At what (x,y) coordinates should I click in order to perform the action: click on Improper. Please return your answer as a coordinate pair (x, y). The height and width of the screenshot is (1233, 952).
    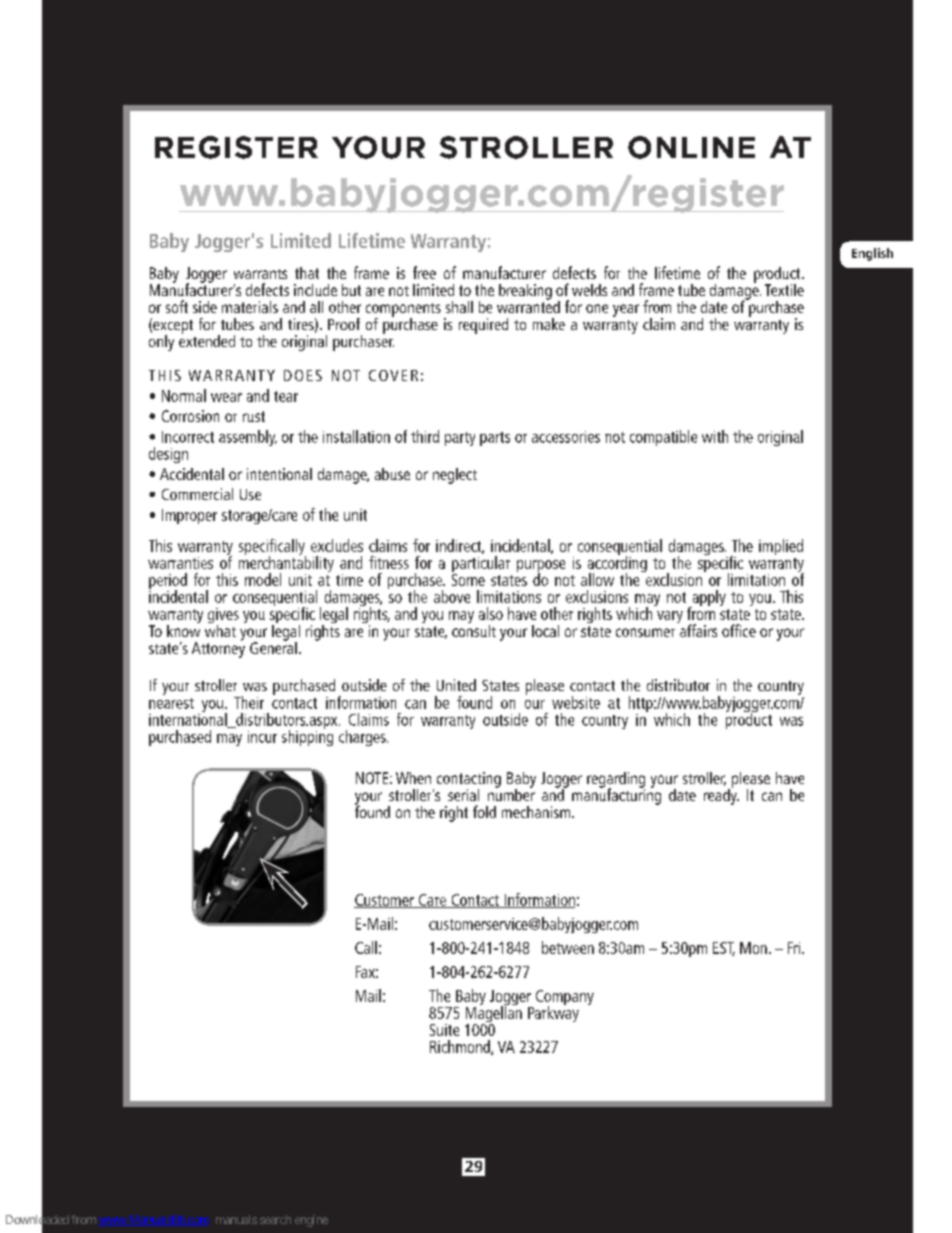
    Looking at the image, I should click on (189, 516).
